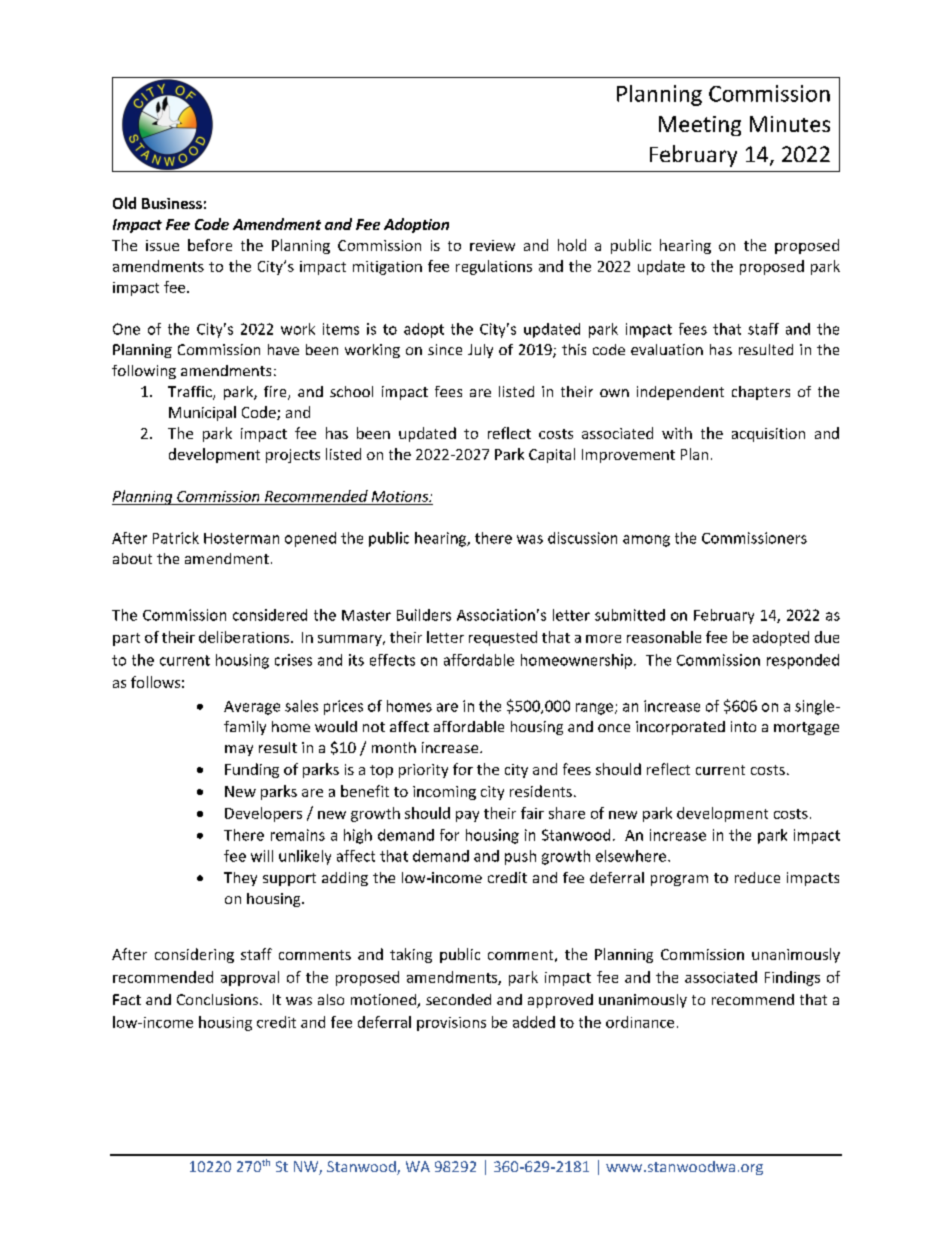 This screenshot has height=1233, width=952. I want to click on Meeting, so click(700, 126).
